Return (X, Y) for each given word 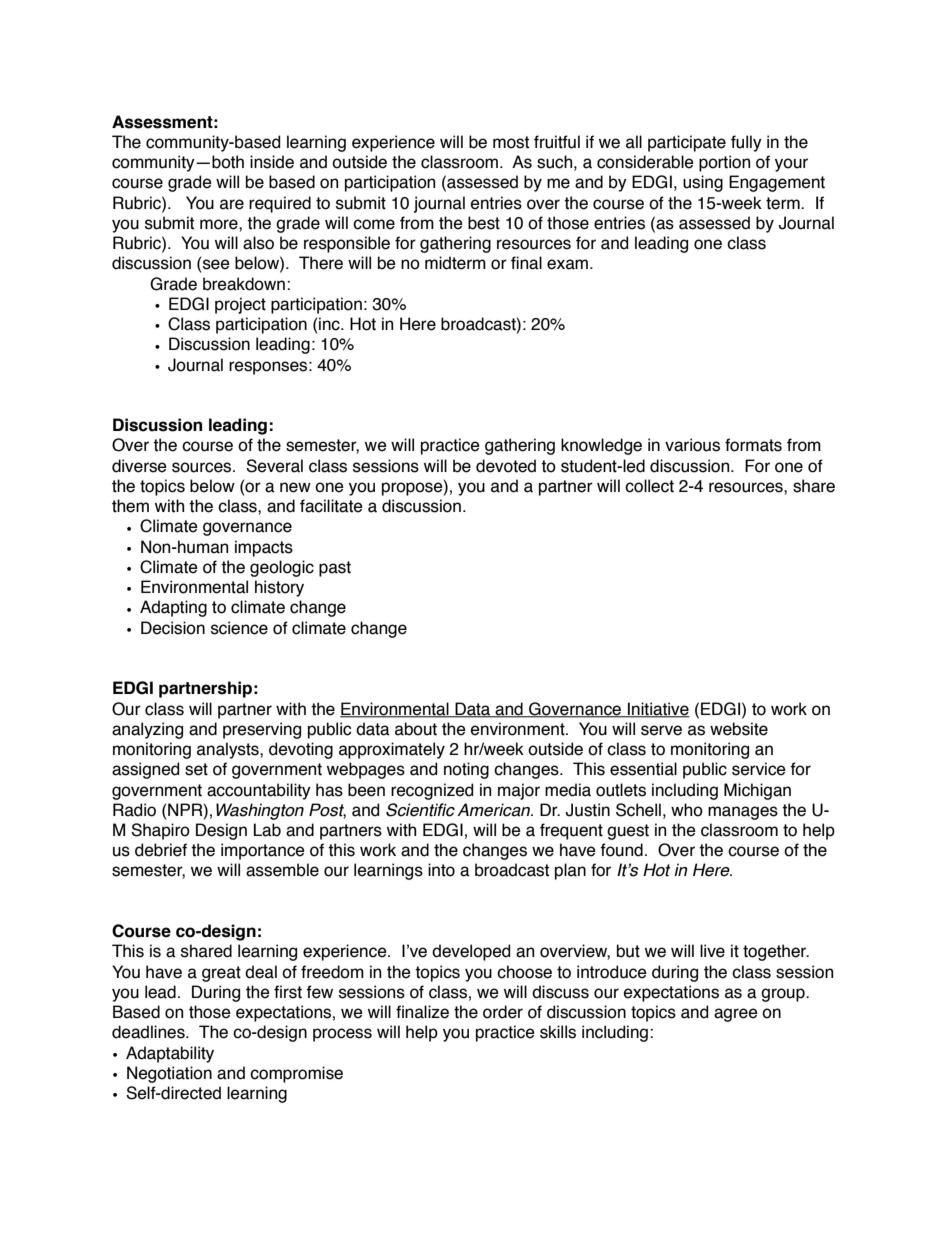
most (511, 142)
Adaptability (170, 1054)
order (503, 1012)
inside (272, 162)
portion (724, 163)
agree (736, 1015)
